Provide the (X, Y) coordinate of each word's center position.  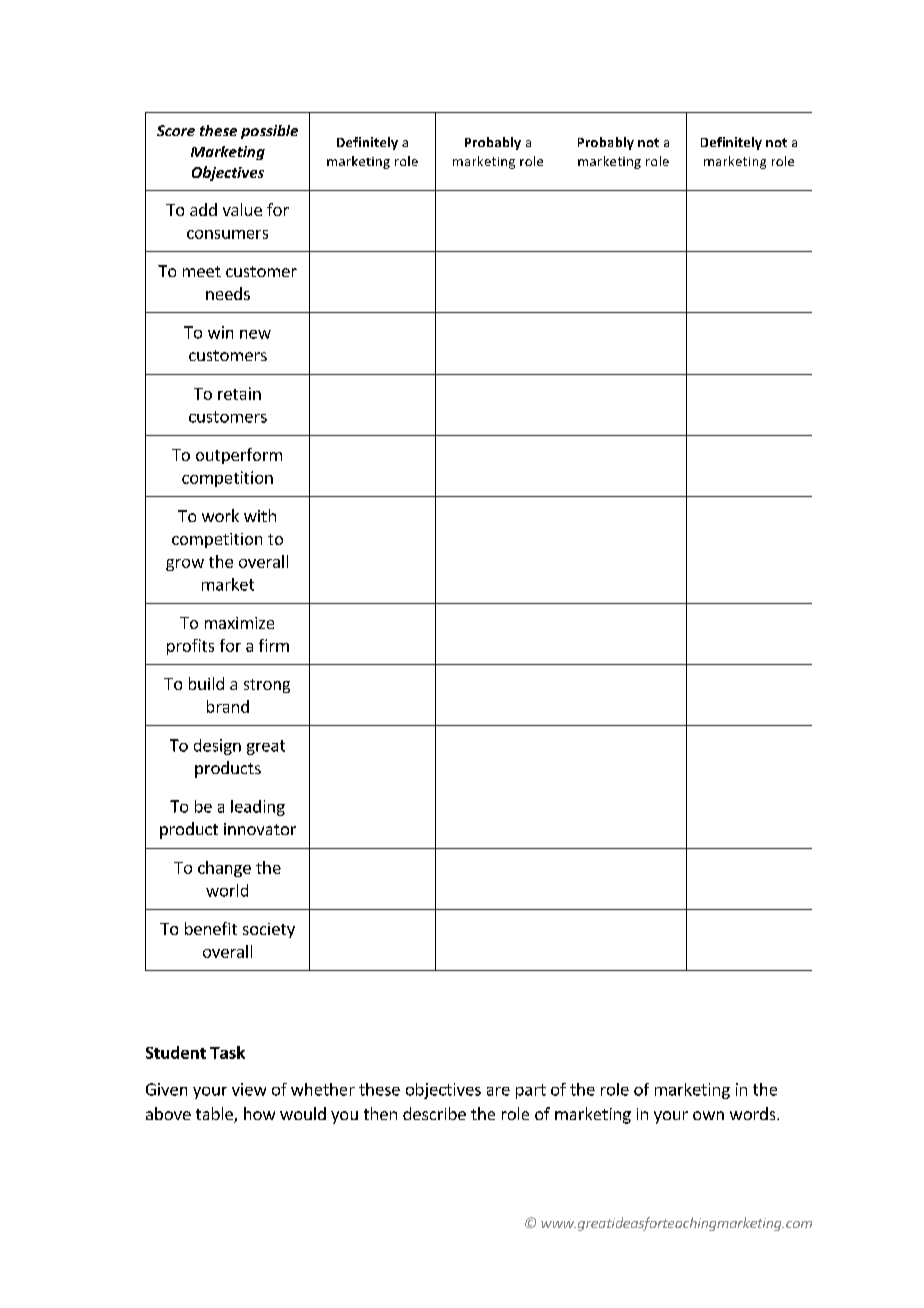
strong (267, 686)
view (249, 1089)
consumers (227, 234)
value (242, 209)
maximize (239, 623)
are (498, 1091)
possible (269, 132)
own (708, 1115)
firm (274, 645)
